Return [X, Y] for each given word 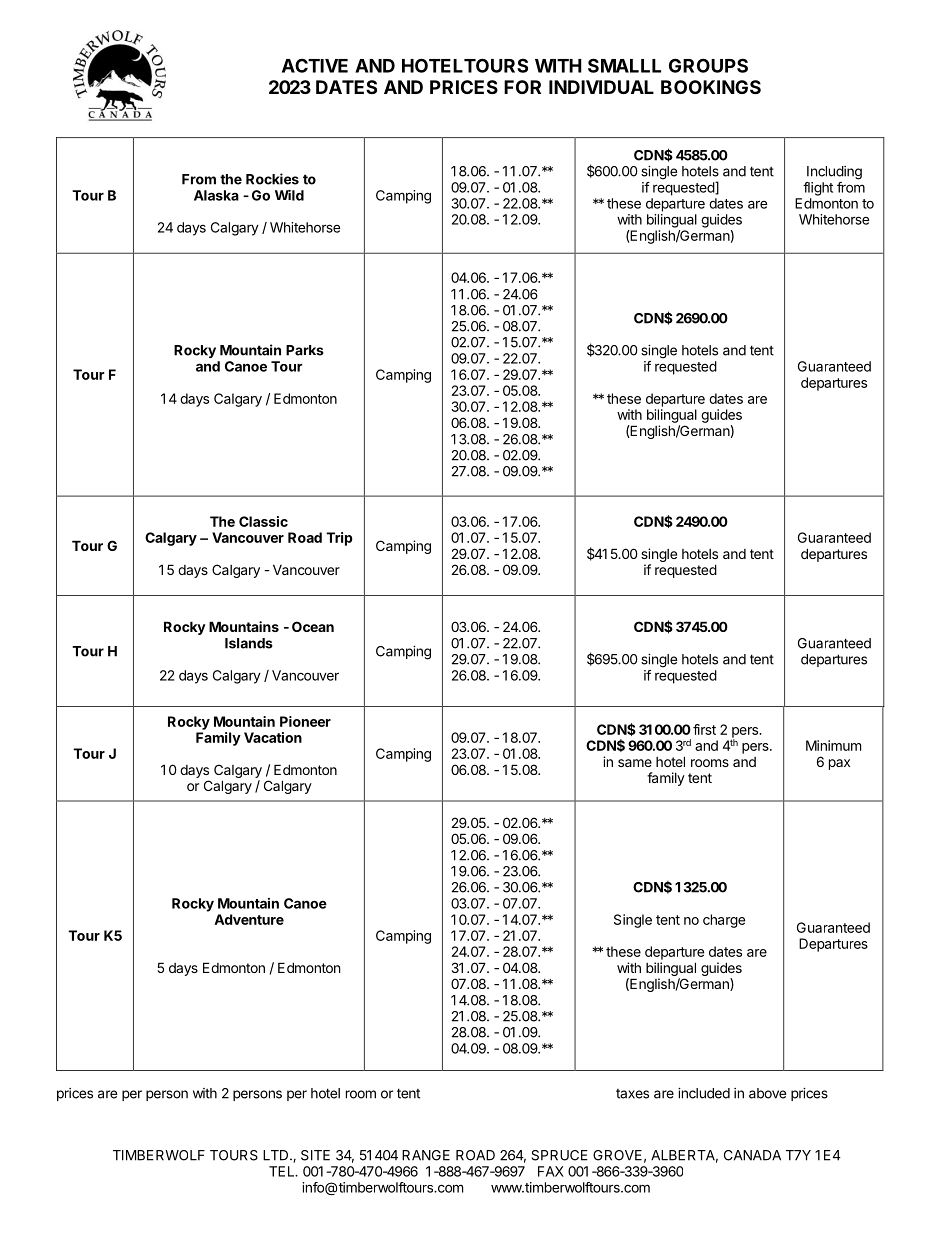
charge [724, 921]
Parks [305, 350]
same [635, 763]
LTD [277, 1155]
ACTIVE [315, 65]
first [704, 729]
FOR [522, 87]
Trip [339, 539]
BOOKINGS [711, 87]
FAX [551, 1171]
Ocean [313, 626]
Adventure [249, 919]
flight [818, 189]
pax [839, 764]
